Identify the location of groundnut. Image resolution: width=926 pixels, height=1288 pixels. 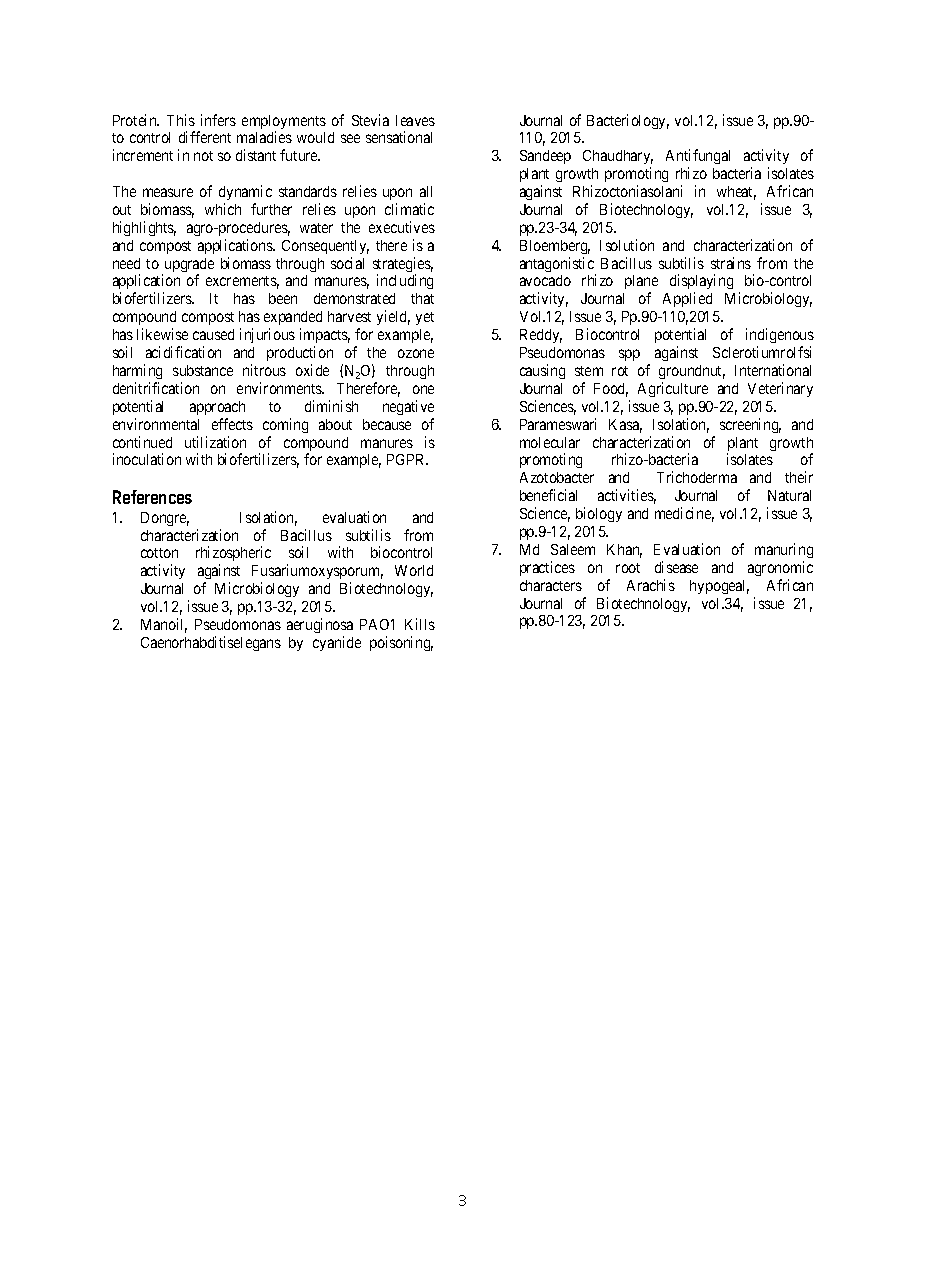
(692, 372).
